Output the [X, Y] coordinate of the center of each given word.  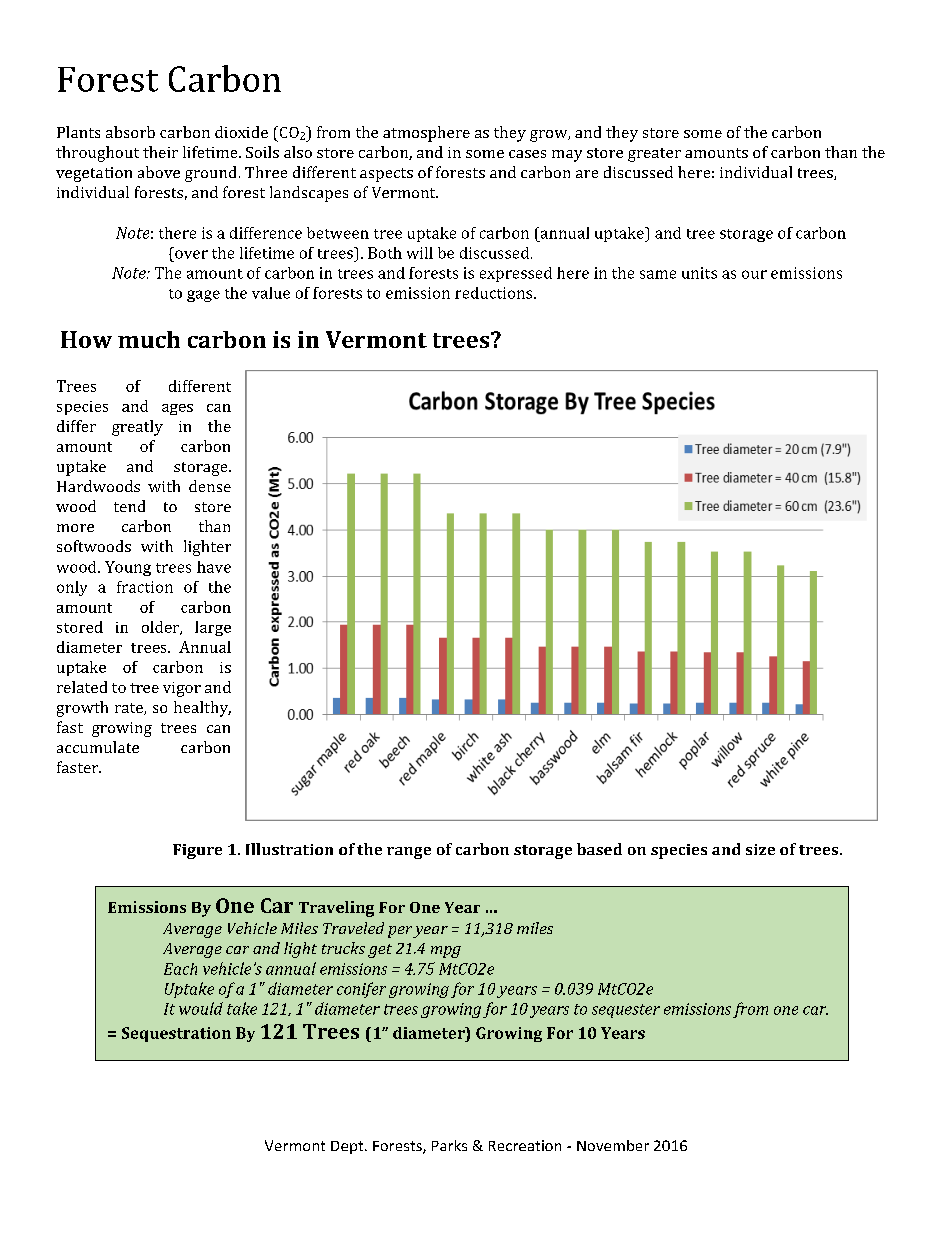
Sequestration [176, 1034]
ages [177, 409]
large [213, 628]
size [760, 849]
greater [654, 155]
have [214, 567]
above [159, 172]
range [409, 853]
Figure [197, 851]
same [658, 274]
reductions [495, 293]
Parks [449, 1145]
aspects [386, 175]
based [599, 849]
